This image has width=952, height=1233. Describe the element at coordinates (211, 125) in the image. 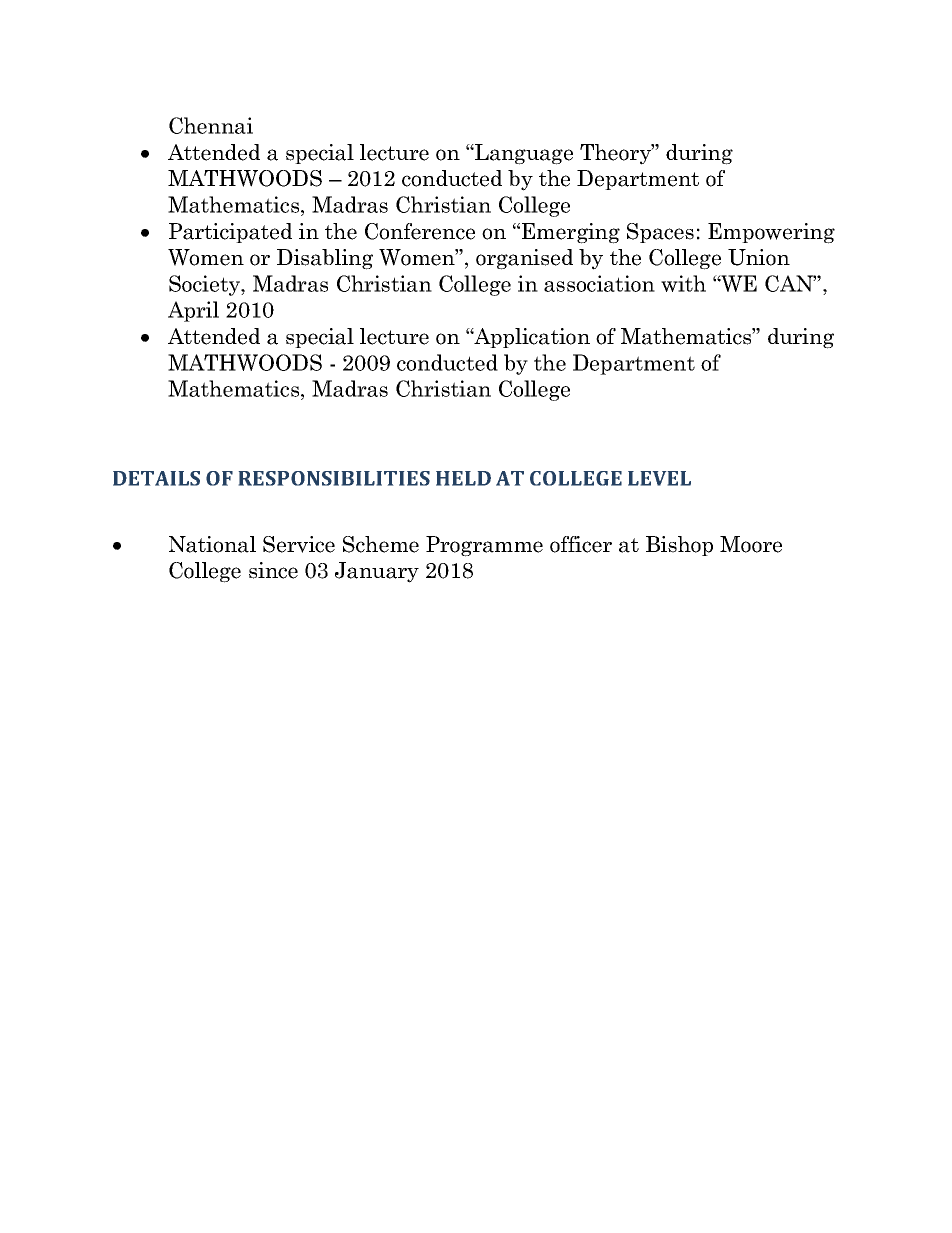

I see `Chennai` at that location.
